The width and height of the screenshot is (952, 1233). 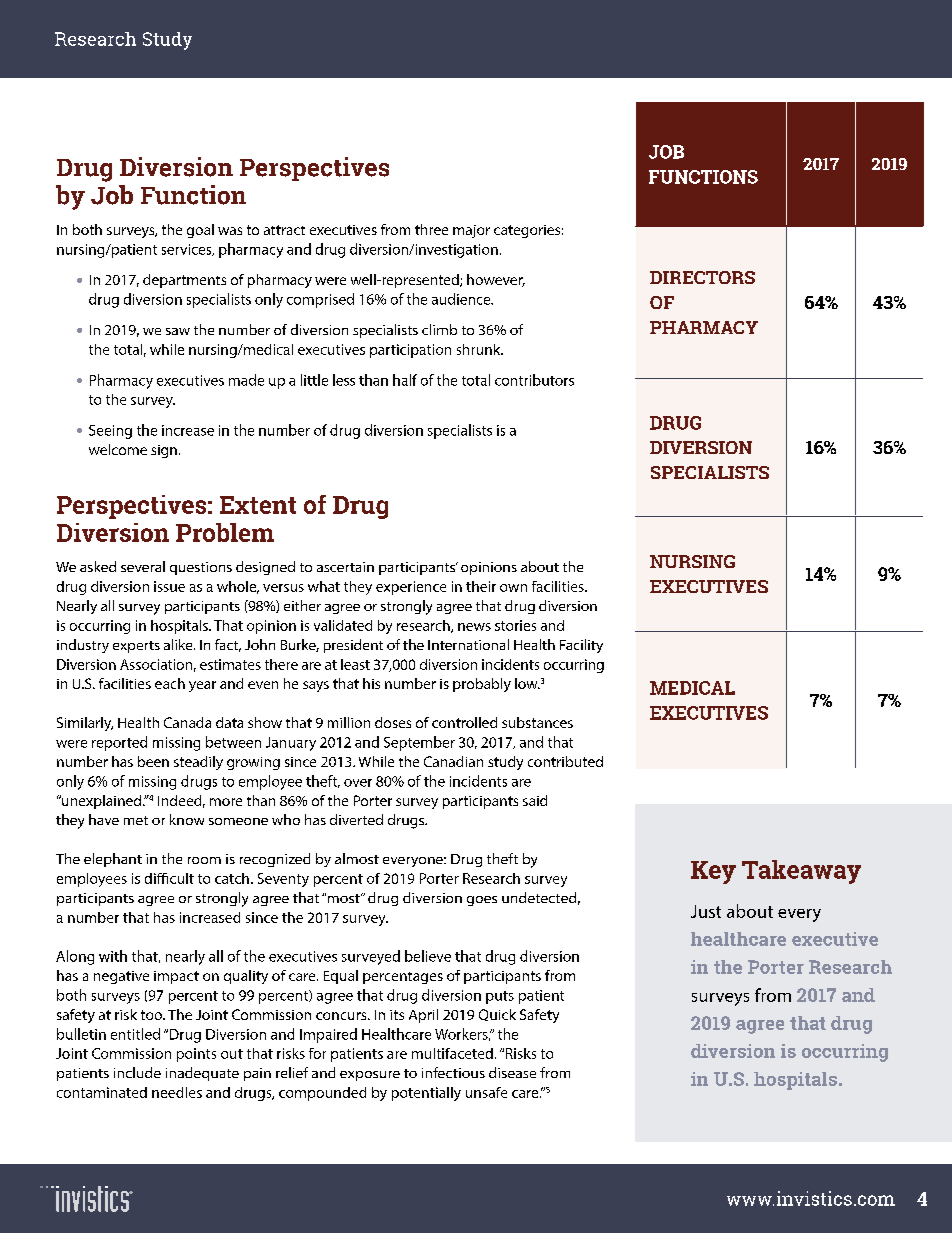 I want to click on difficult, so click(x=169, y=878).
